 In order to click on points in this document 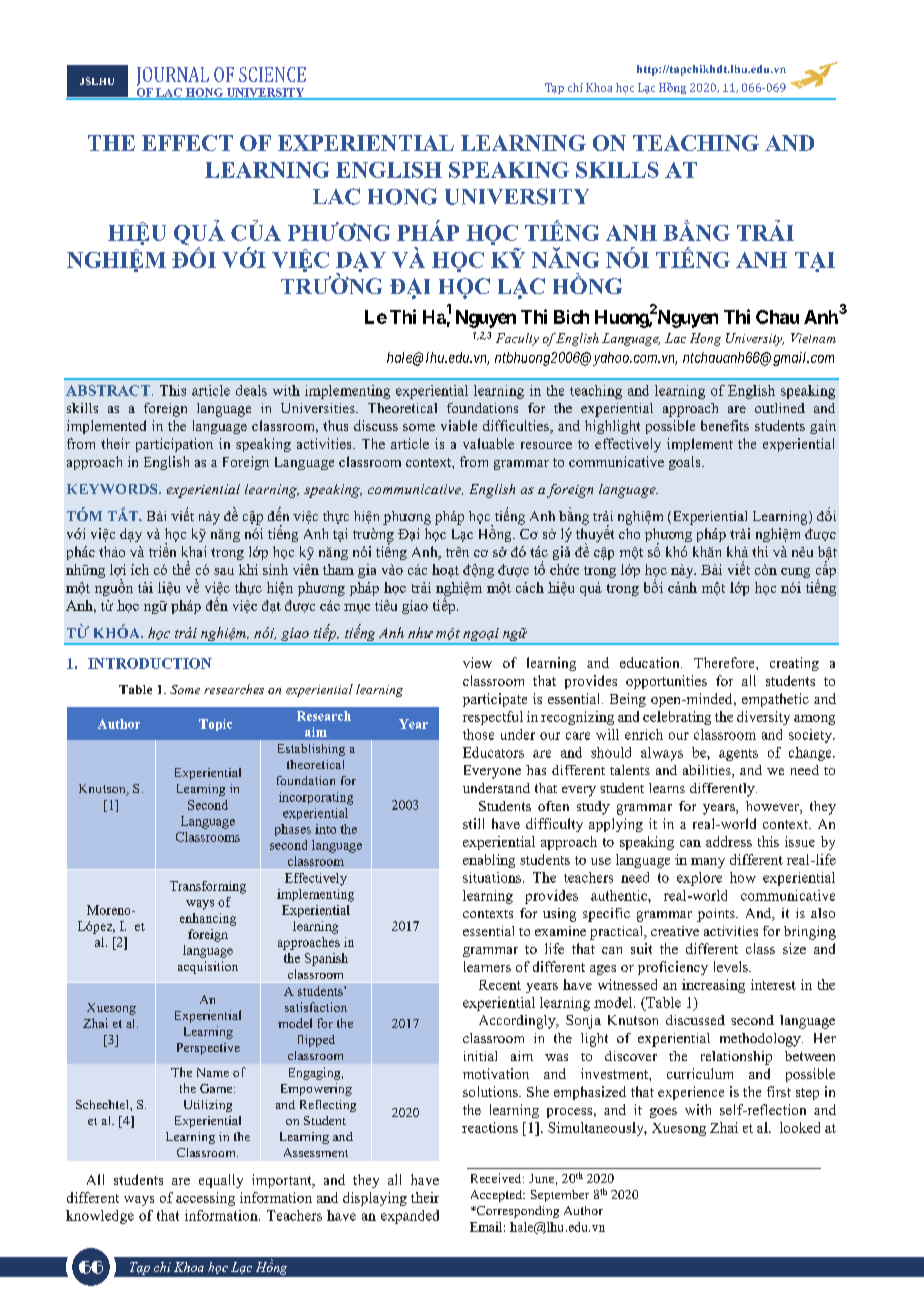, I will do `click(717, 915)`.
